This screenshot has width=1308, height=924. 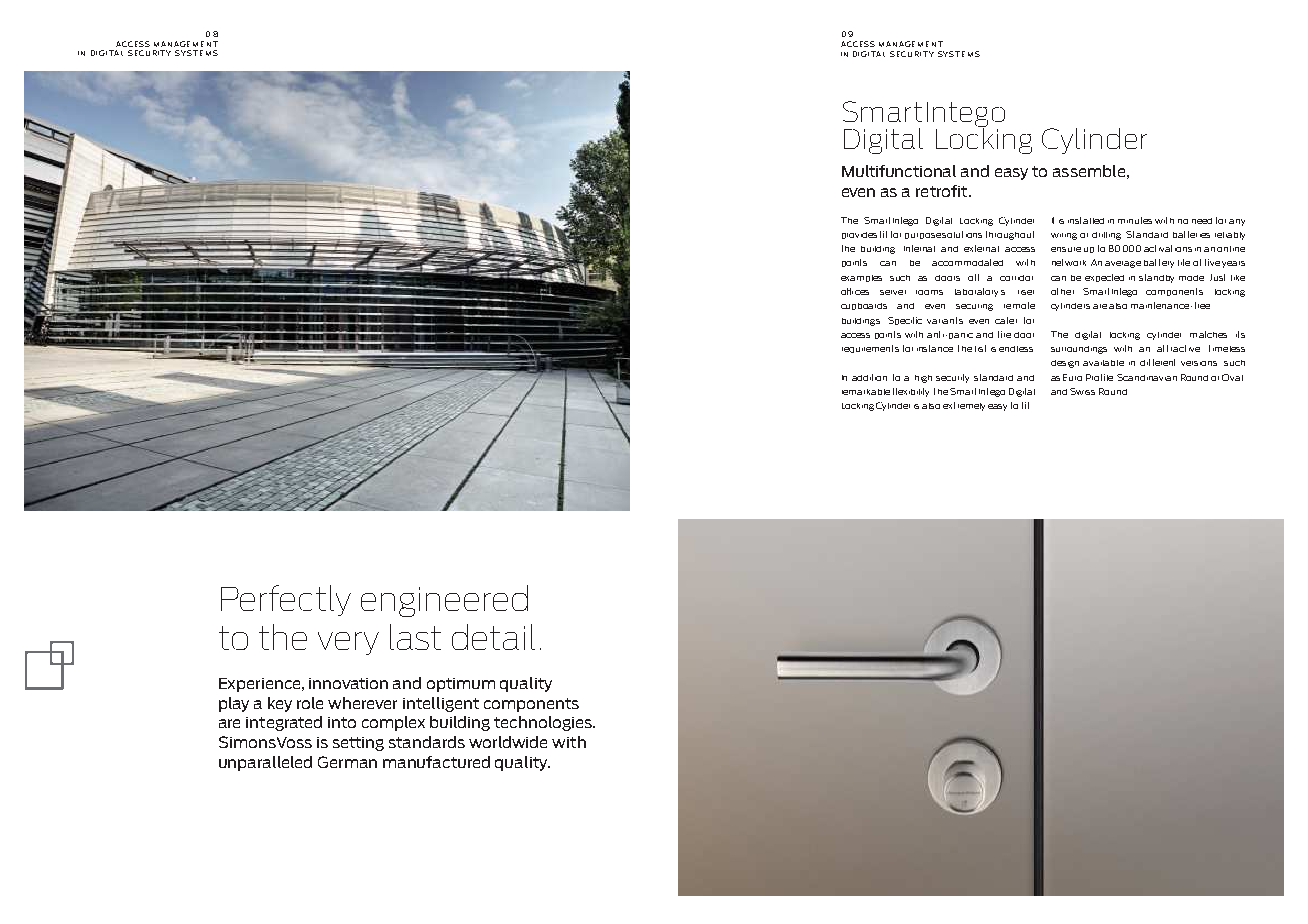 What do you see at coordinates (964, 406) in the screenshot?
I see `extremely` at bounding box center [964, 406].
